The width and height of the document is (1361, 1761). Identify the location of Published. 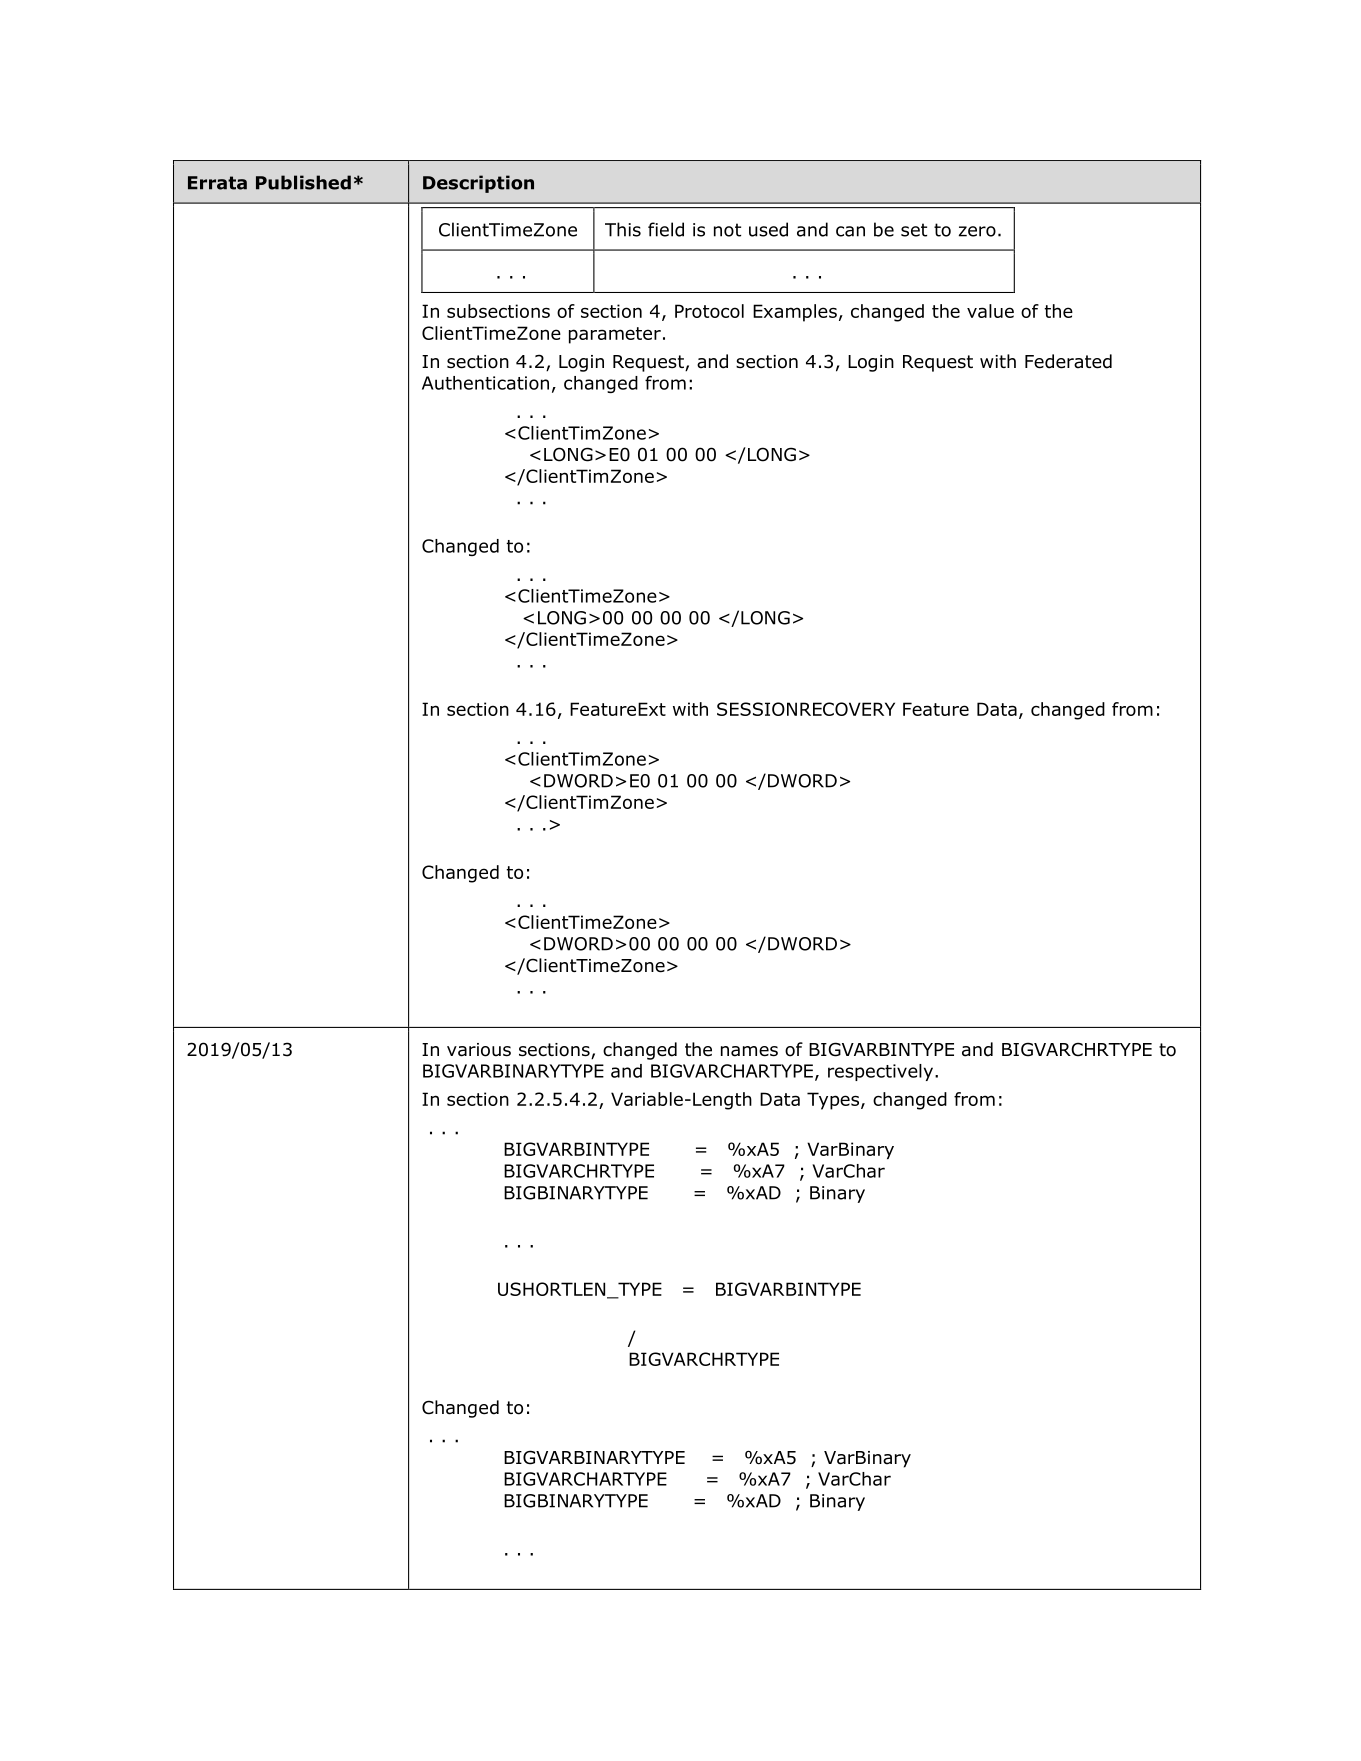
(303, 182).
